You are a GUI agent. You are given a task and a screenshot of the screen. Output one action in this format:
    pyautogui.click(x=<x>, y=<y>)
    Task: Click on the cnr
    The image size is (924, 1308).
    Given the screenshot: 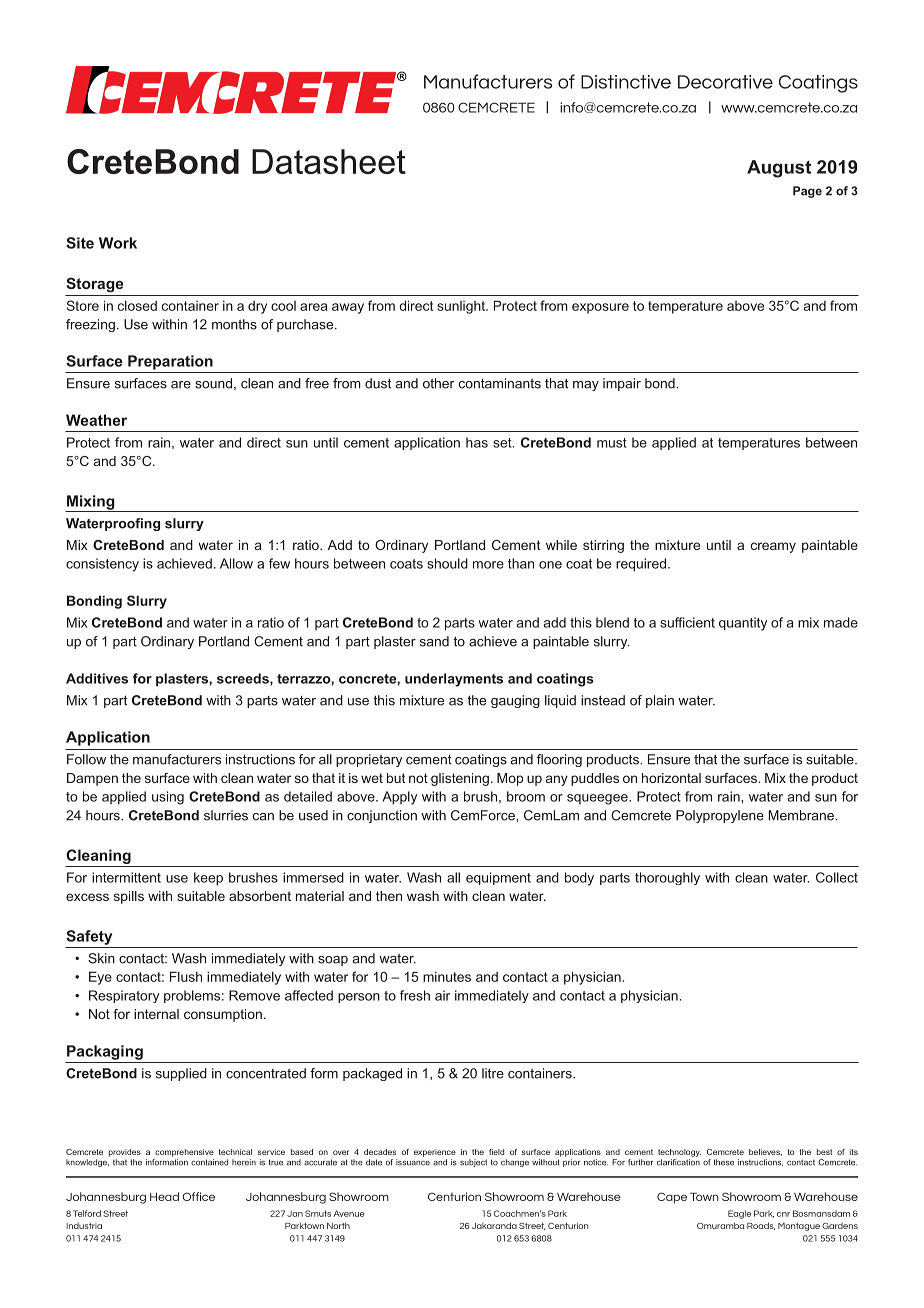 What is the action you would take?
    pyautogui.click(x=783, y=1214)
